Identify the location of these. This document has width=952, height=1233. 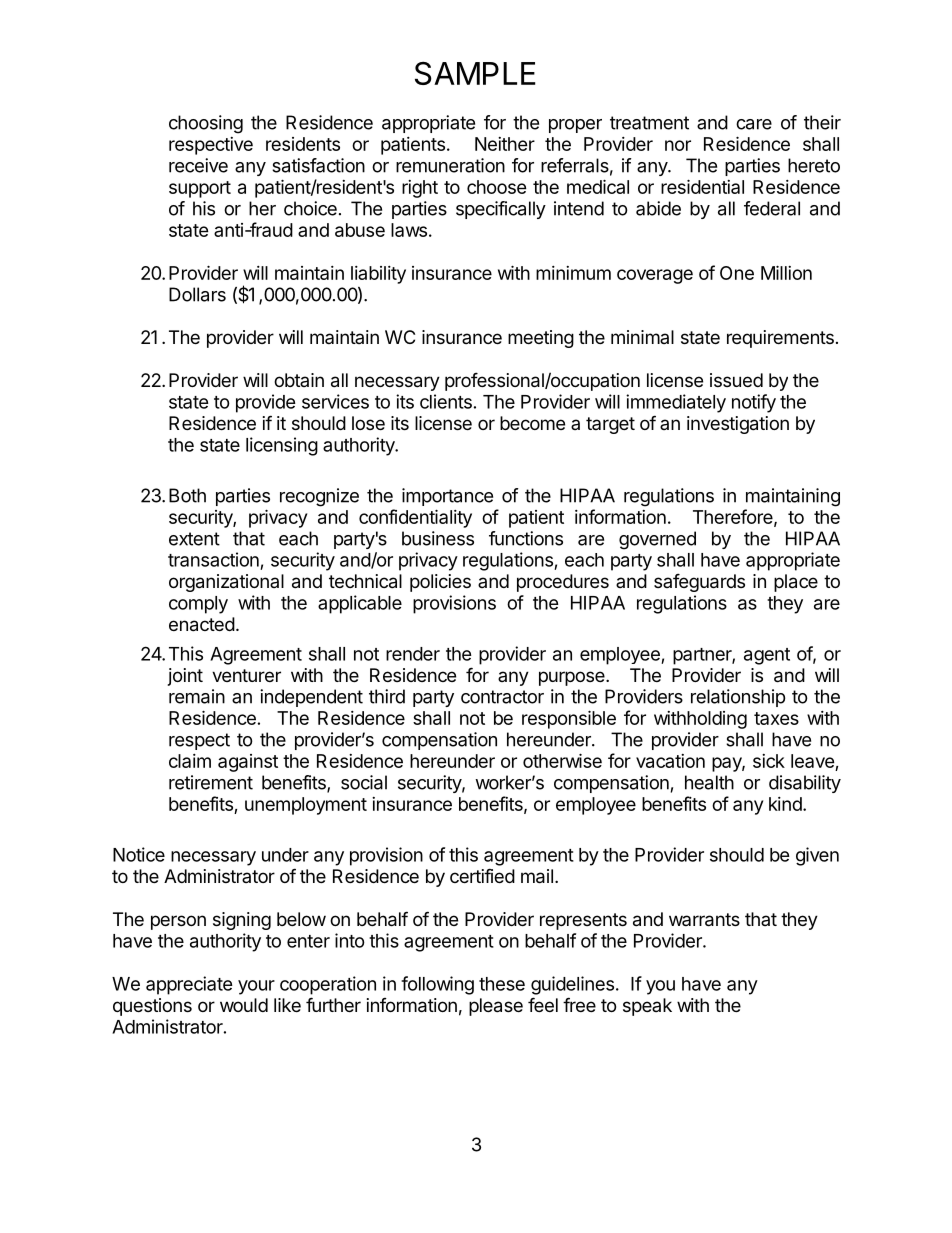
(502, 984).
